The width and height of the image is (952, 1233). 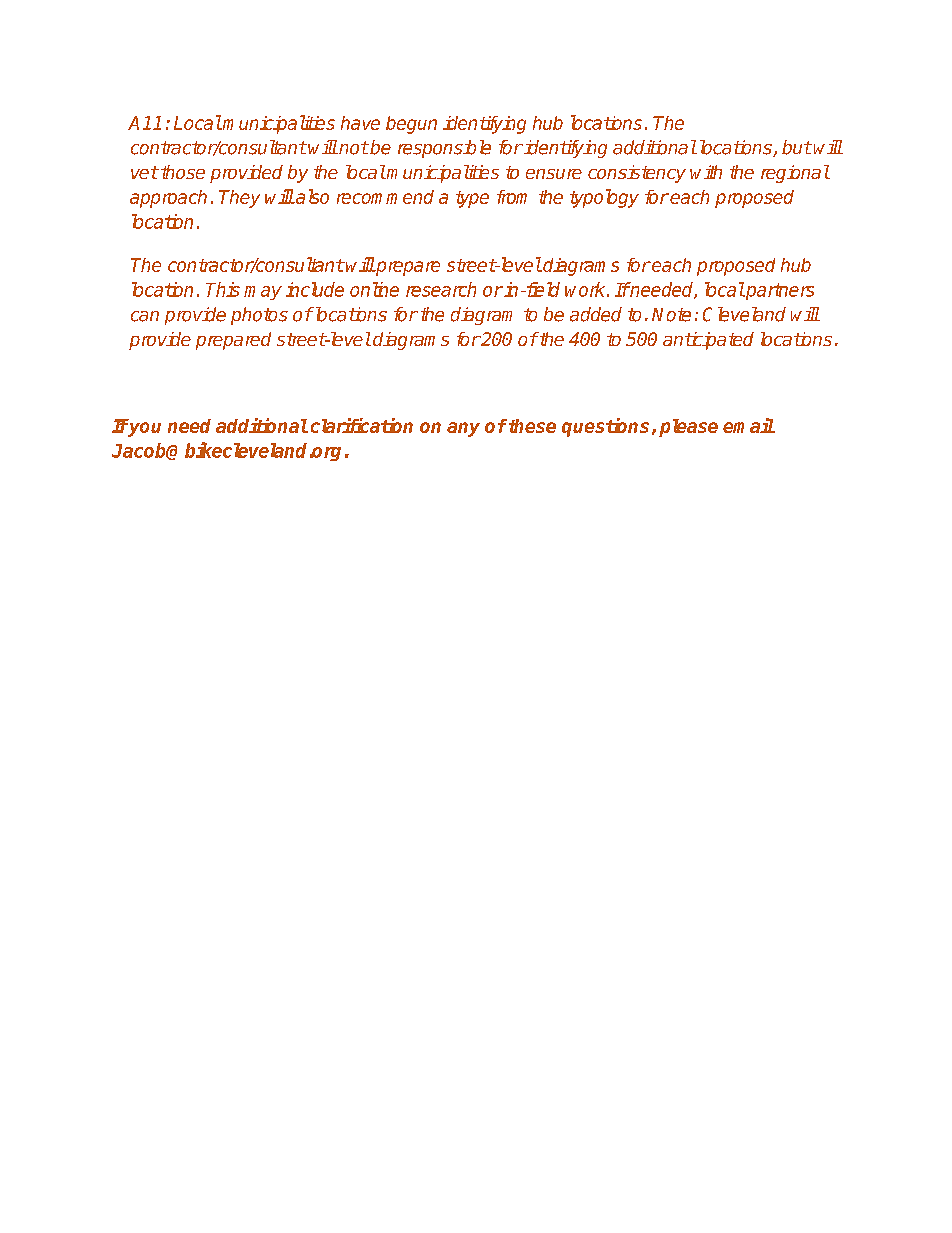 What do you see at coordinates (749, 425) in the image?
I see `email` at bounding box center [749, 425].
